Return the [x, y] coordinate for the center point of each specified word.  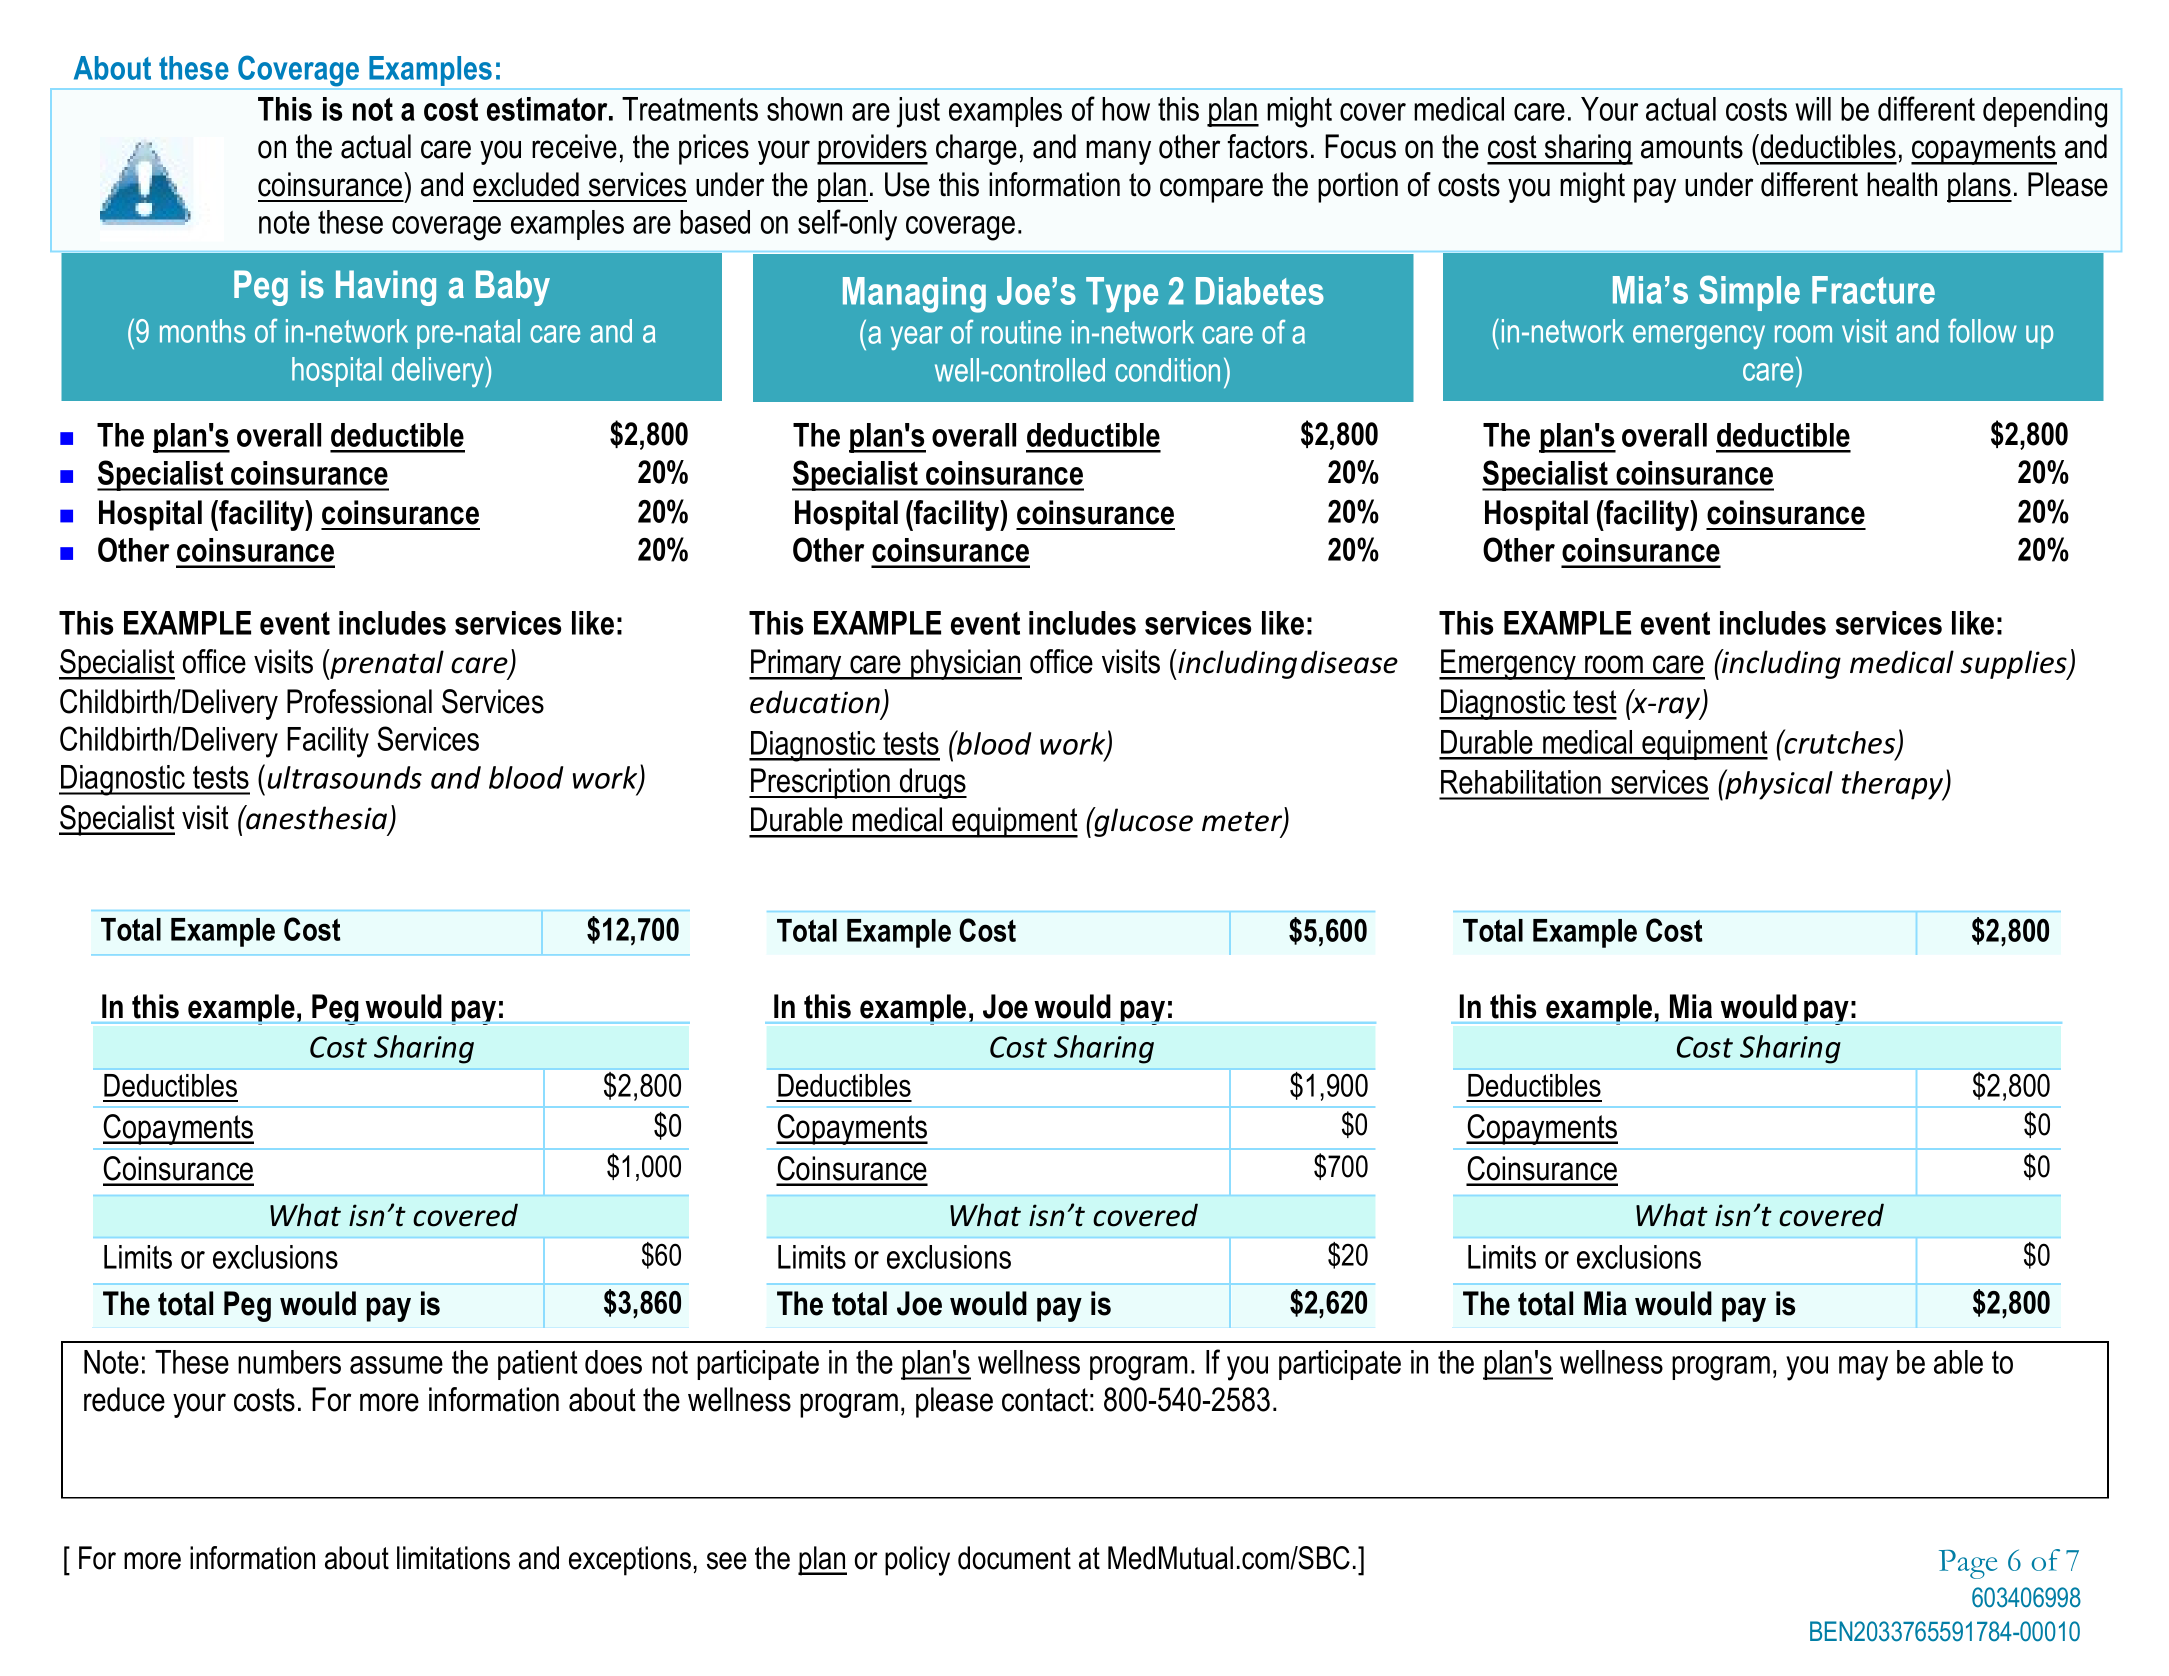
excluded [526, 184]
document [1014, 1558]
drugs [932, 783]
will [1813, 109]
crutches [1840, 742]
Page [1968, 1564]
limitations [453, 1558]
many [1118, 152]
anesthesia [317, 818]
